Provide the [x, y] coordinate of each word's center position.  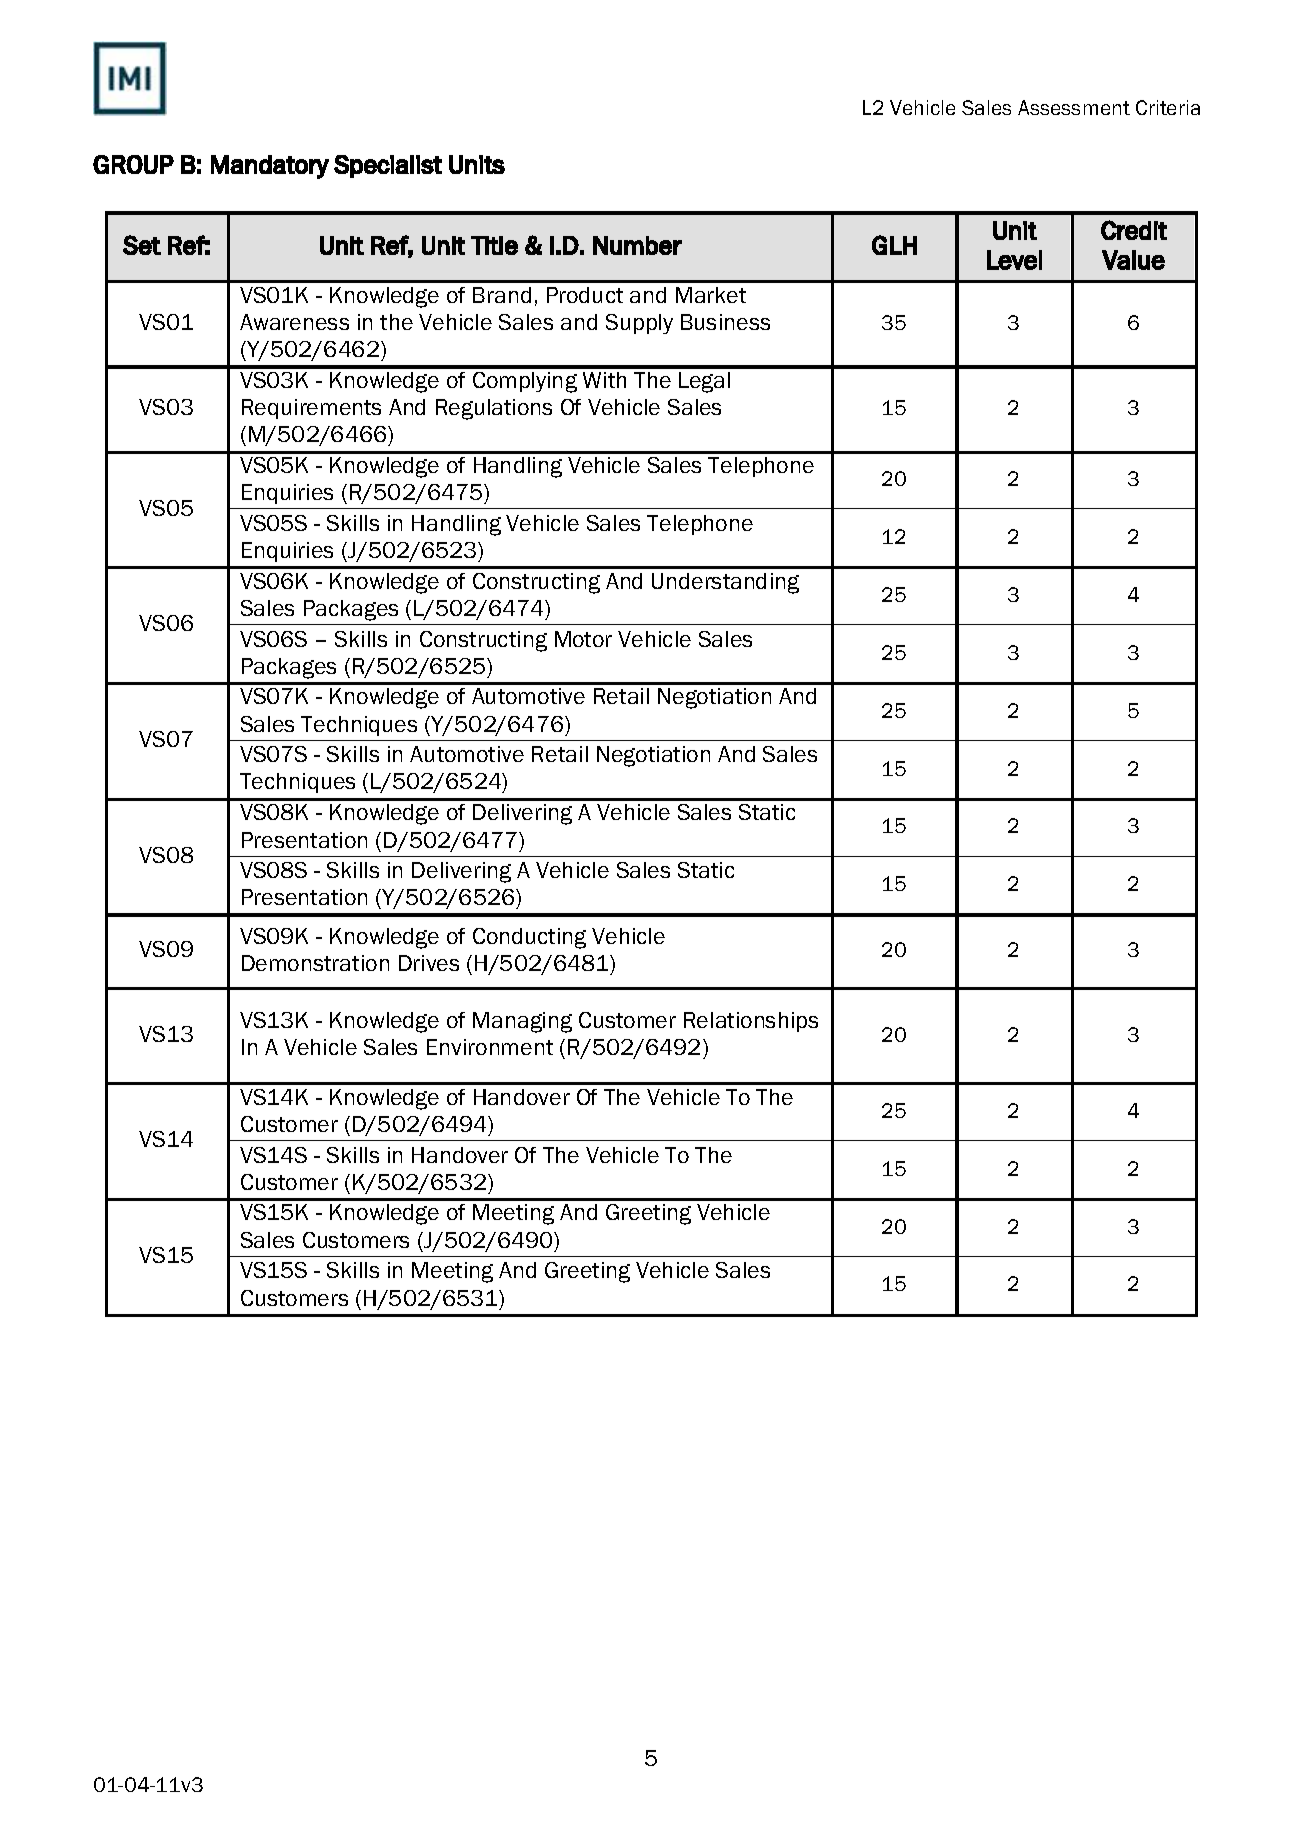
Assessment [1074, 107]
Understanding [725, 583]
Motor [583, 639]
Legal [704, 382]
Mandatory [270, 167]
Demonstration [315, 963]
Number [637, 245]
